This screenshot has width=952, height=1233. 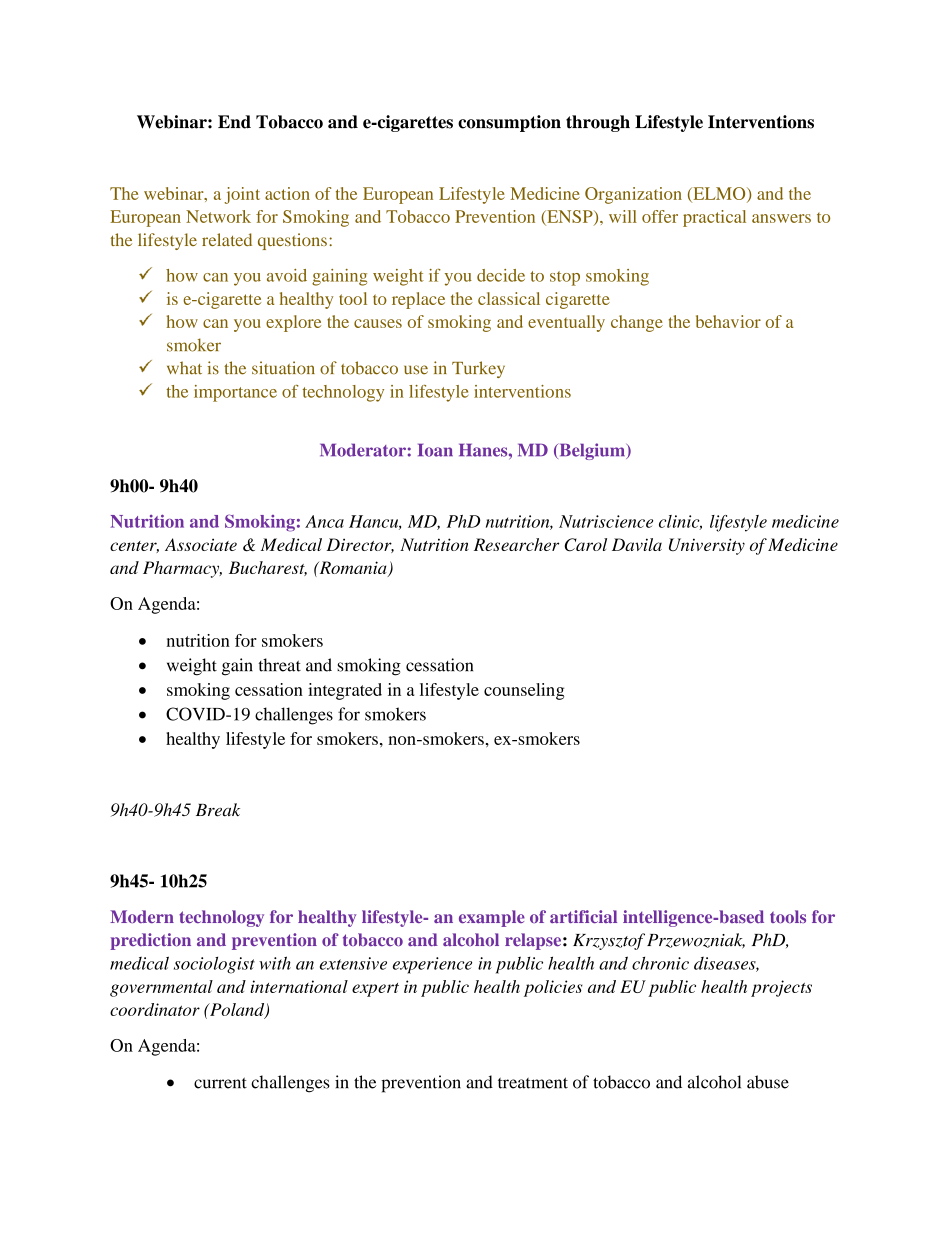 What do you see at coordinates (242, 195) in the screenshot?
I see `joint` at bounding box center [242, 195].
